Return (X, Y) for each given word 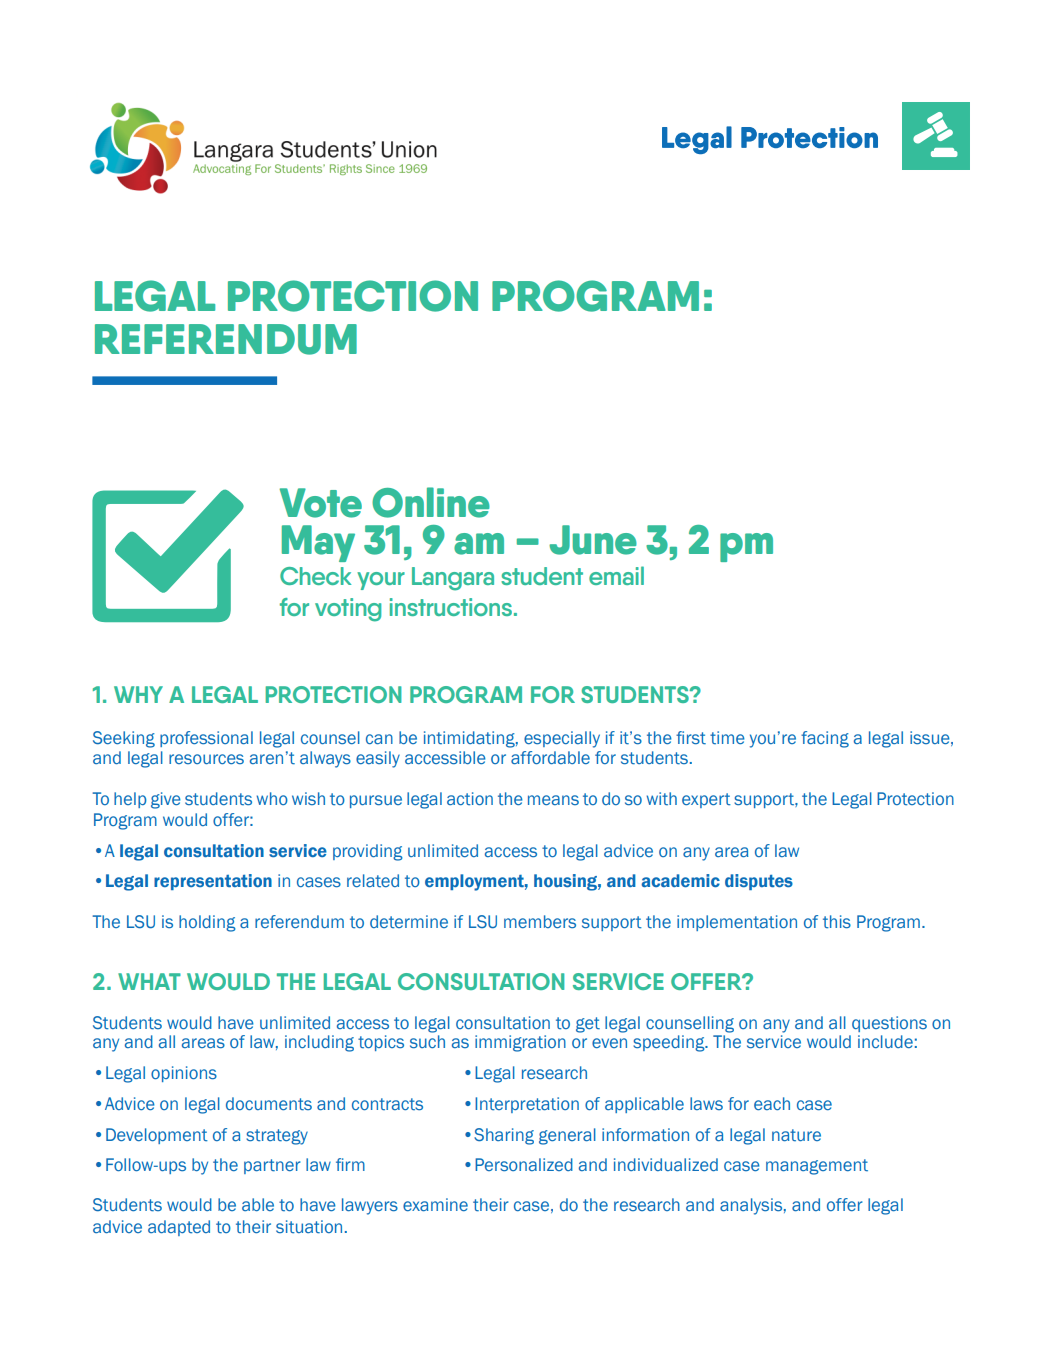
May (318, 543)
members (540, 921)
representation (213, 882)
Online (431, 502)
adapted (179, 1228)
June (593, 540)
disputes (759, 882)
